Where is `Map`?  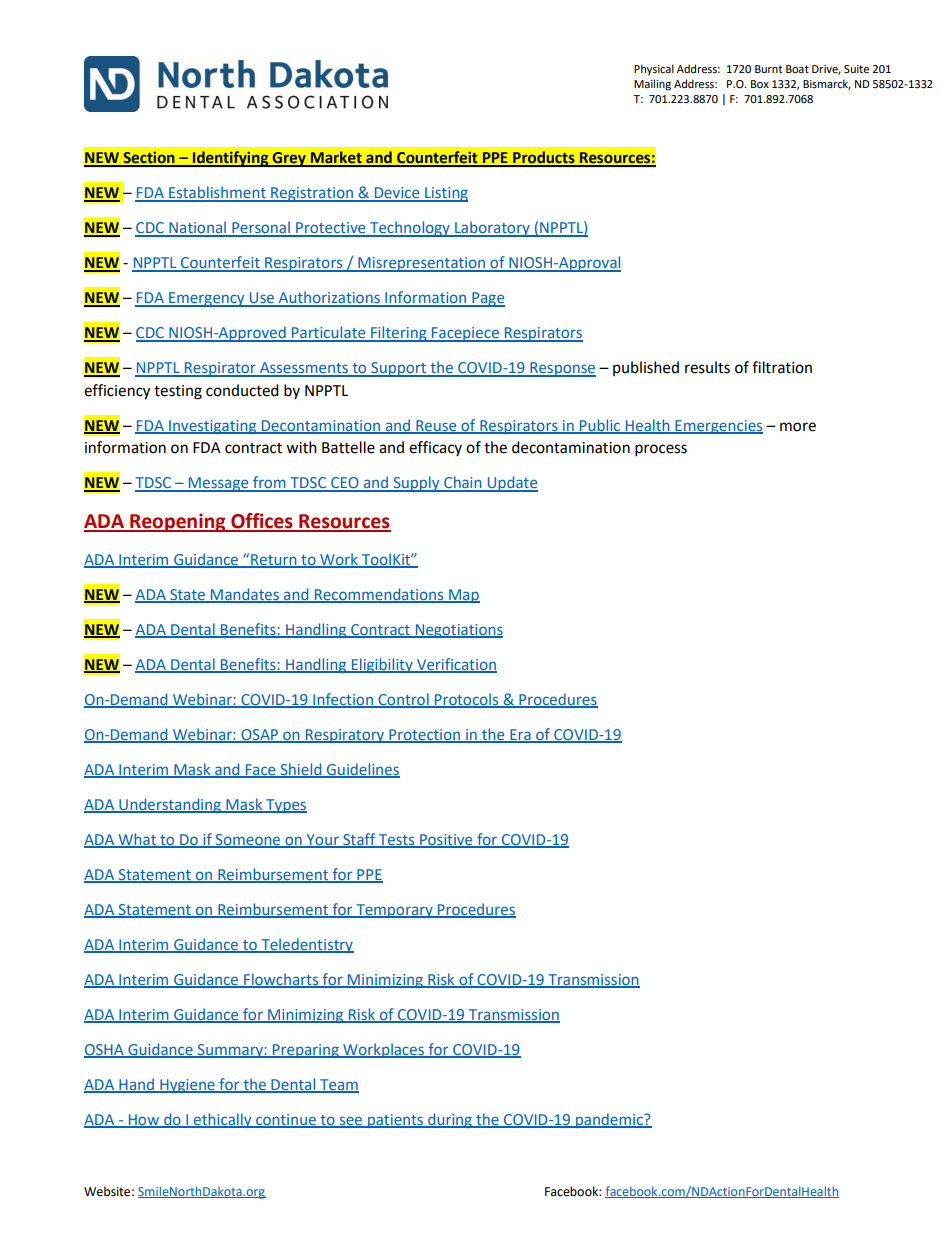
Map is located at coordinates (463, 596).
